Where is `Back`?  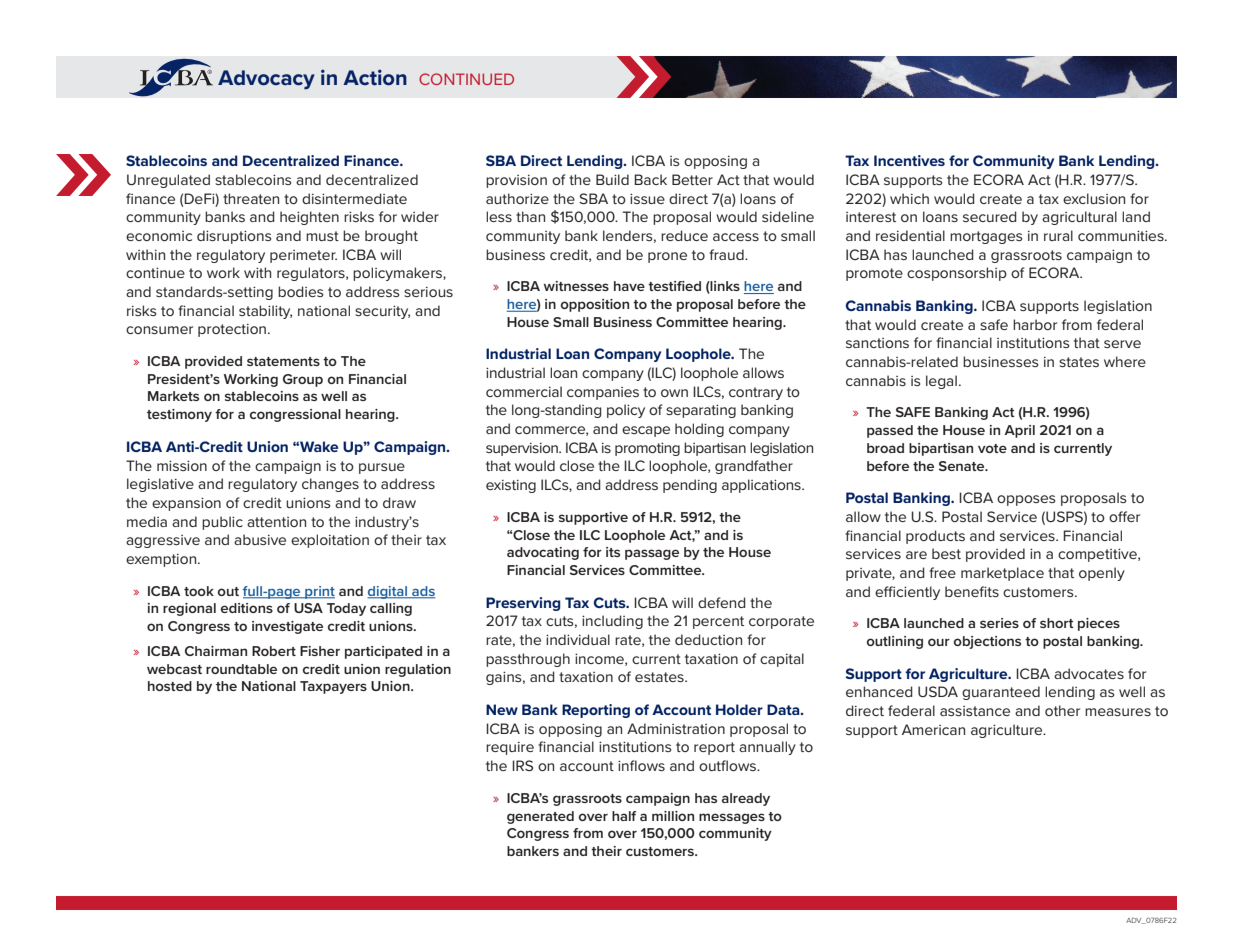 Back is located at coordinates (650, 179).
